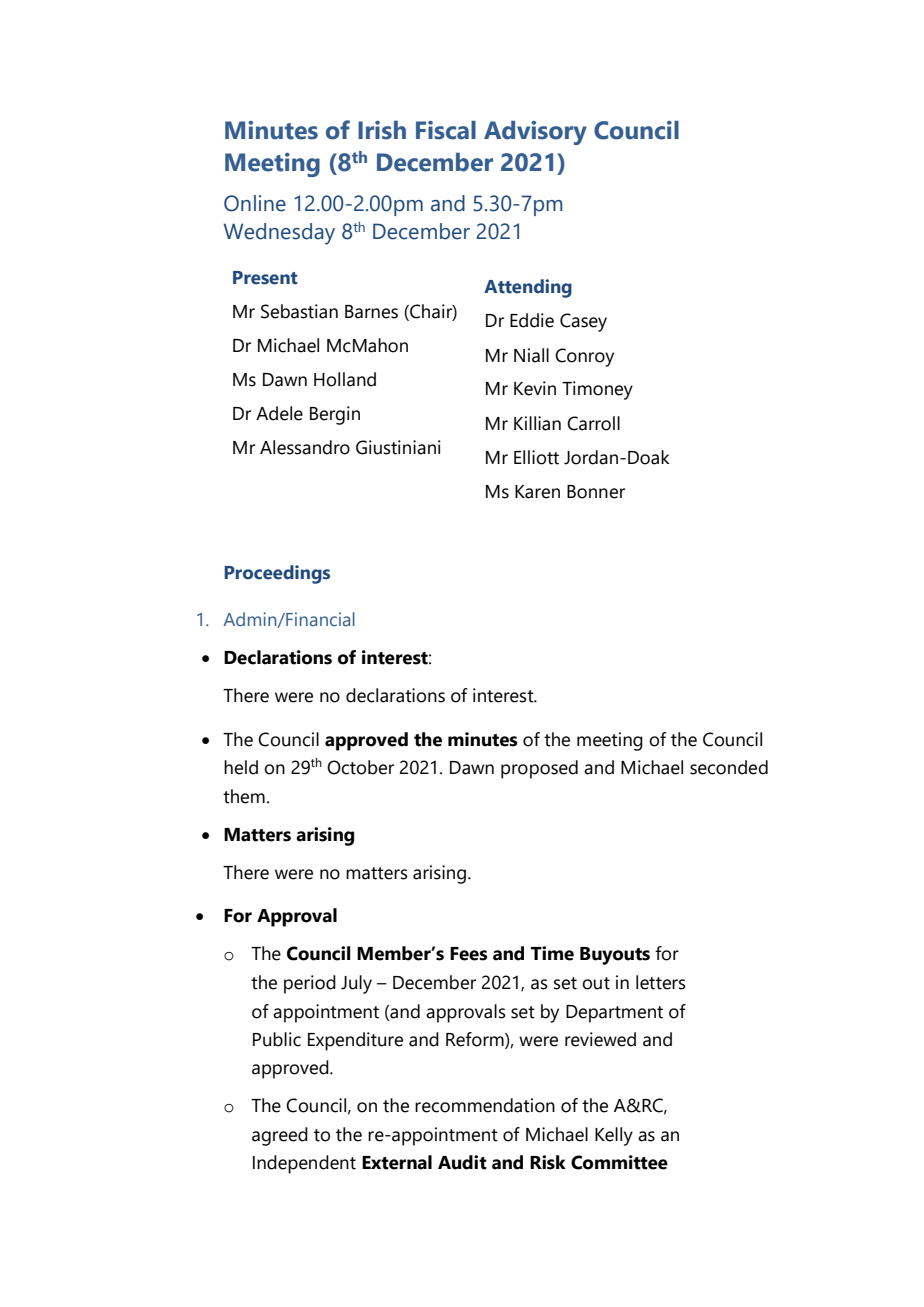  I want to click on Alessandro, so click(305, 447).
